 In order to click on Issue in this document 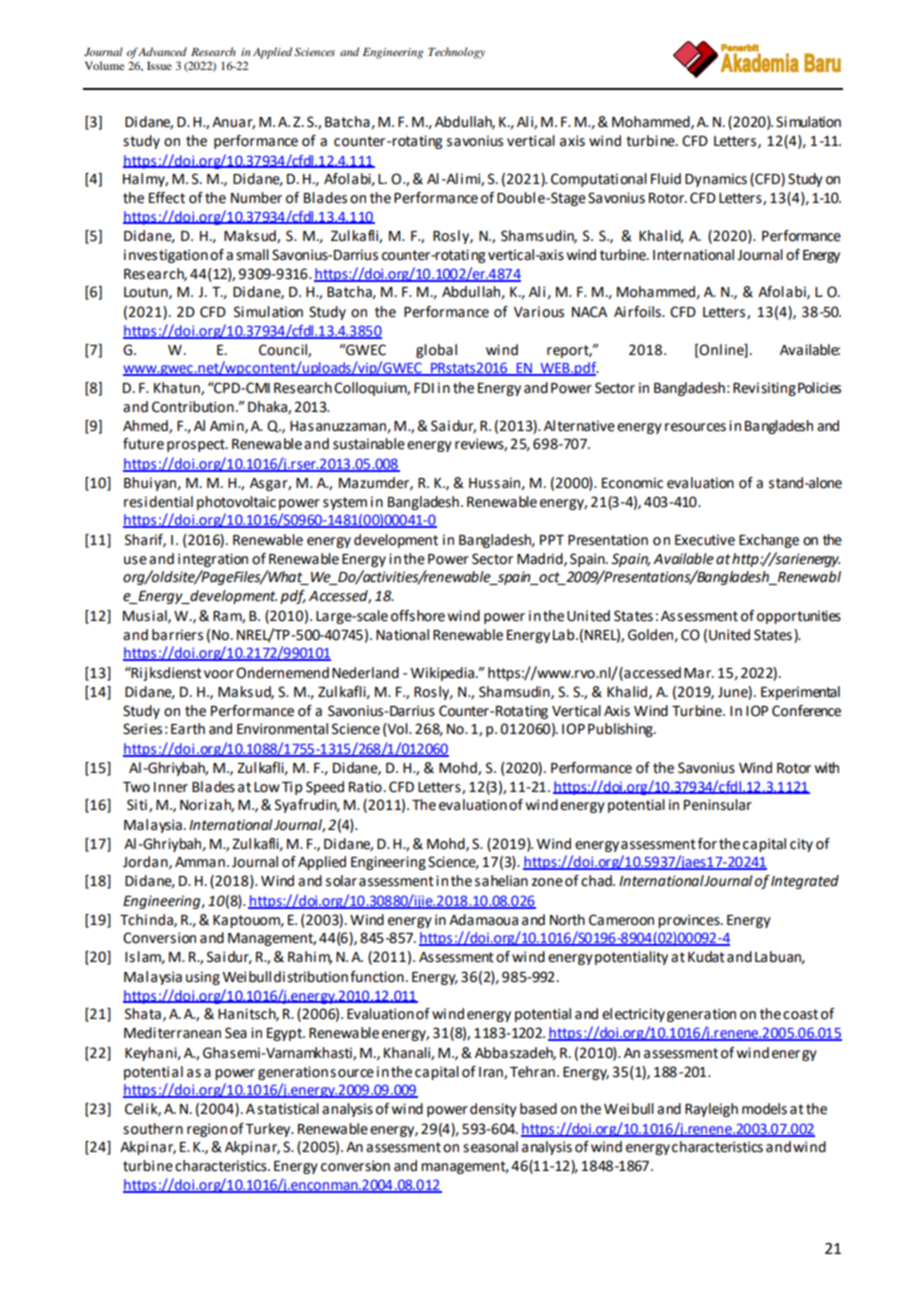, I will do `click(159, 65)`.
